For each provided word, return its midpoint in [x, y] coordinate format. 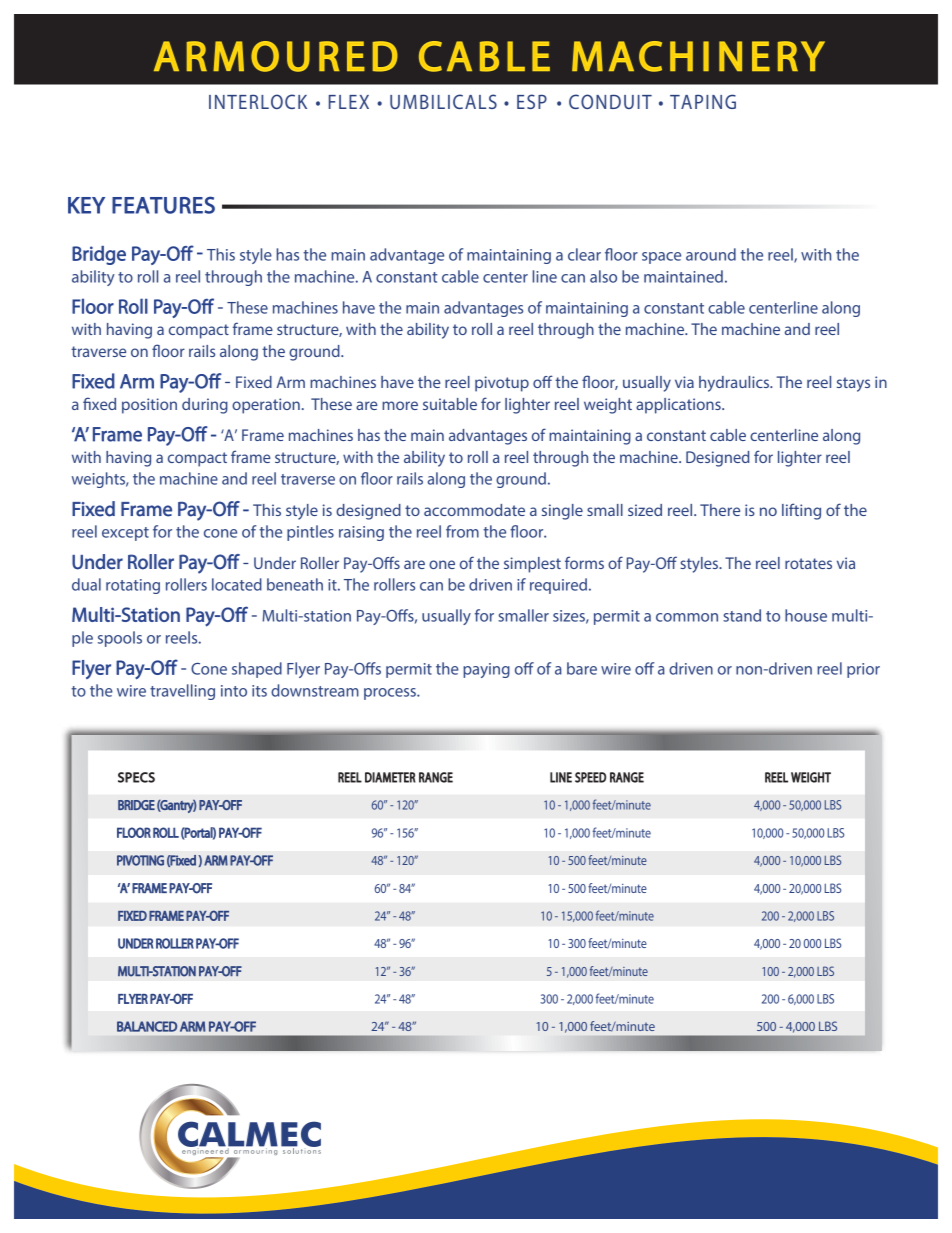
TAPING [703, 101]
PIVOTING [140, 860]
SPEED [590, 777]
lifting [801, 511]
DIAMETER [390, 777]
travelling [182, 692]
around [711, 254]
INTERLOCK [258, 101]
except [125, 534]
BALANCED [147, 1026]
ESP [532, 101]
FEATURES [163, 205]
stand [742, 615]
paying [486, 670]
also [603, 276]
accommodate [474, 510]
